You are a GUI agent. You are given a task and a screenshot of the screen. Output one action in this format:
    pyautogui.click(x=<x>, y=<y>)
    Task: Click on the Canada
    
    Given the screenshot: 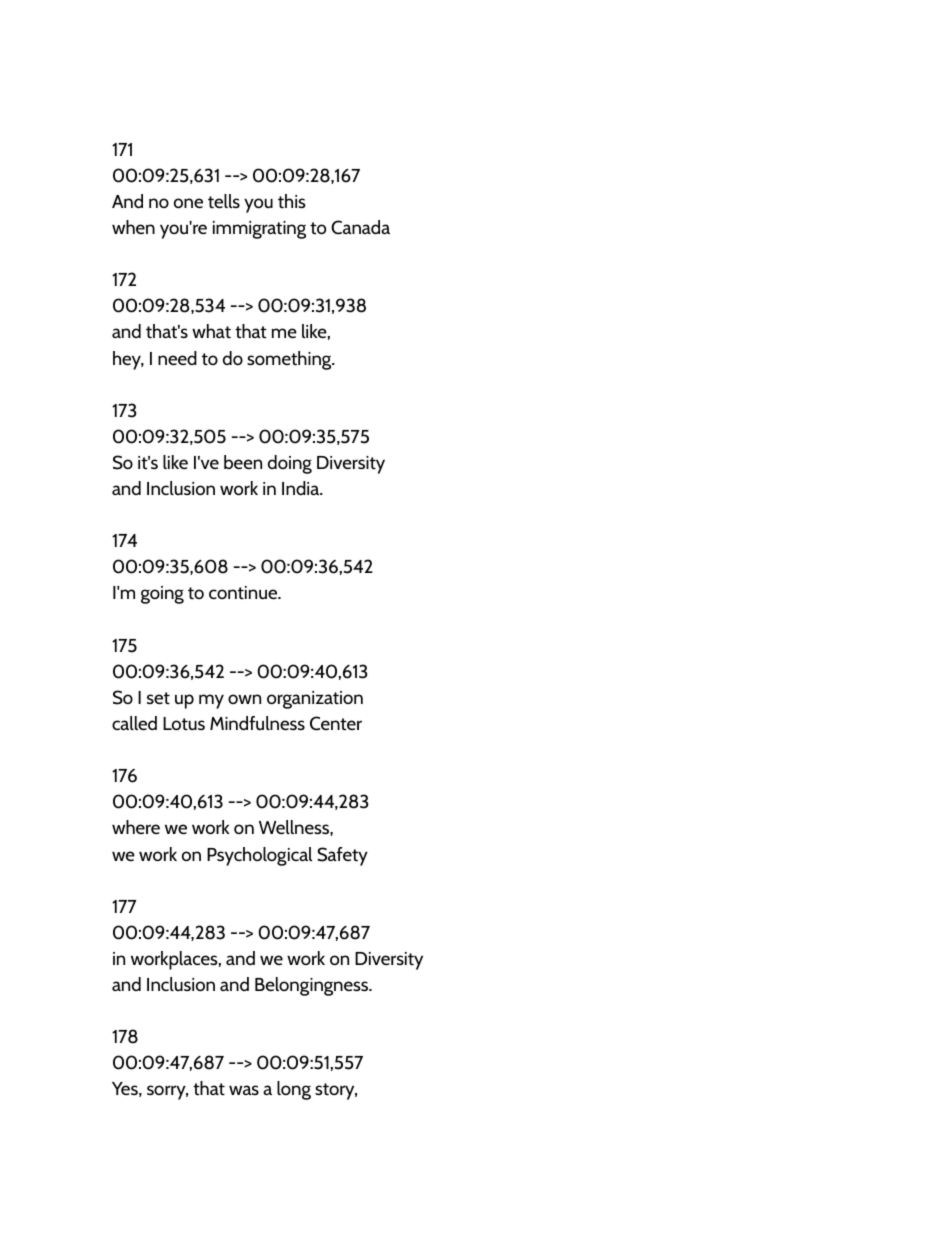 What is the action you would take?
    pyautogui.click(x=360, y=227)
